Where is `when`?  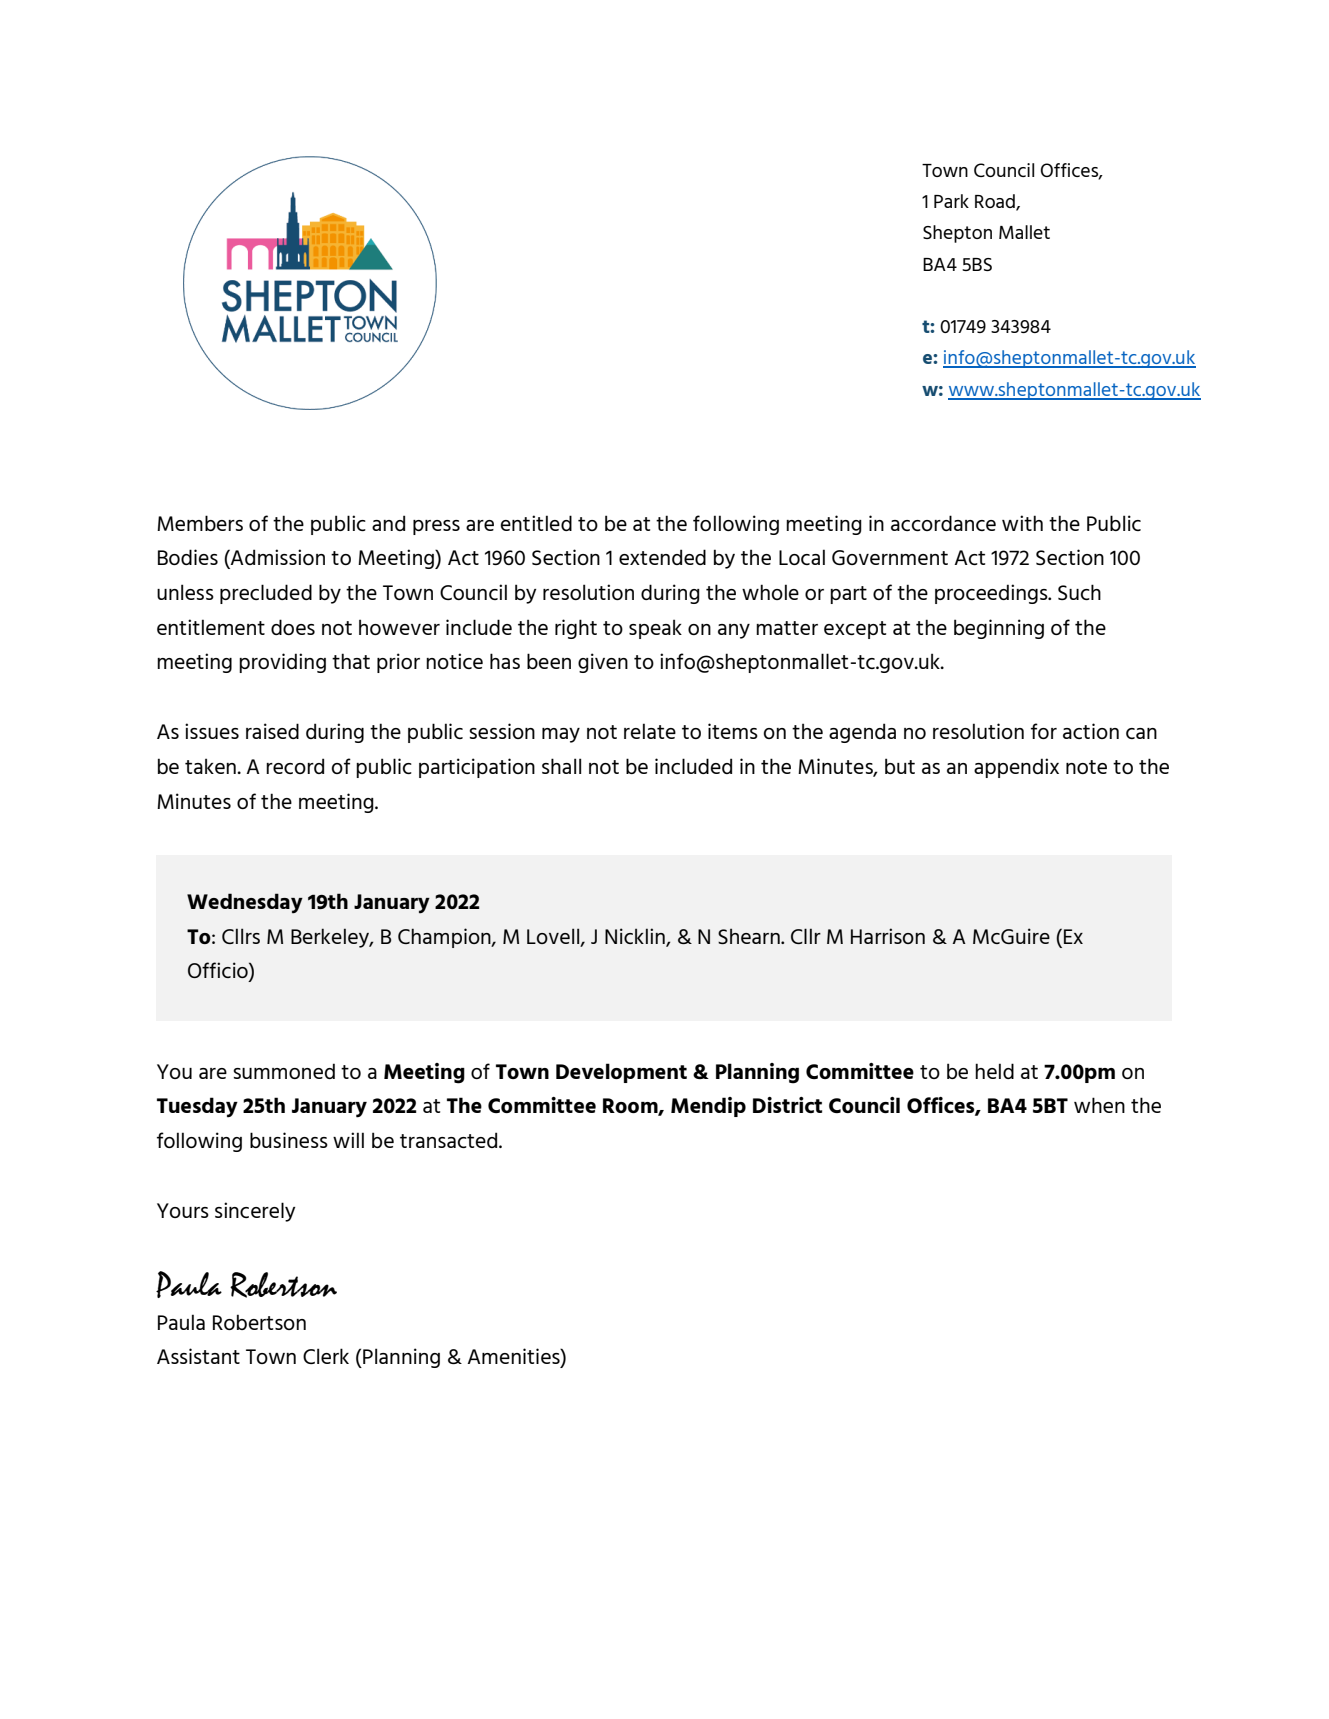
when is located at coordinates (1099, 1105).
